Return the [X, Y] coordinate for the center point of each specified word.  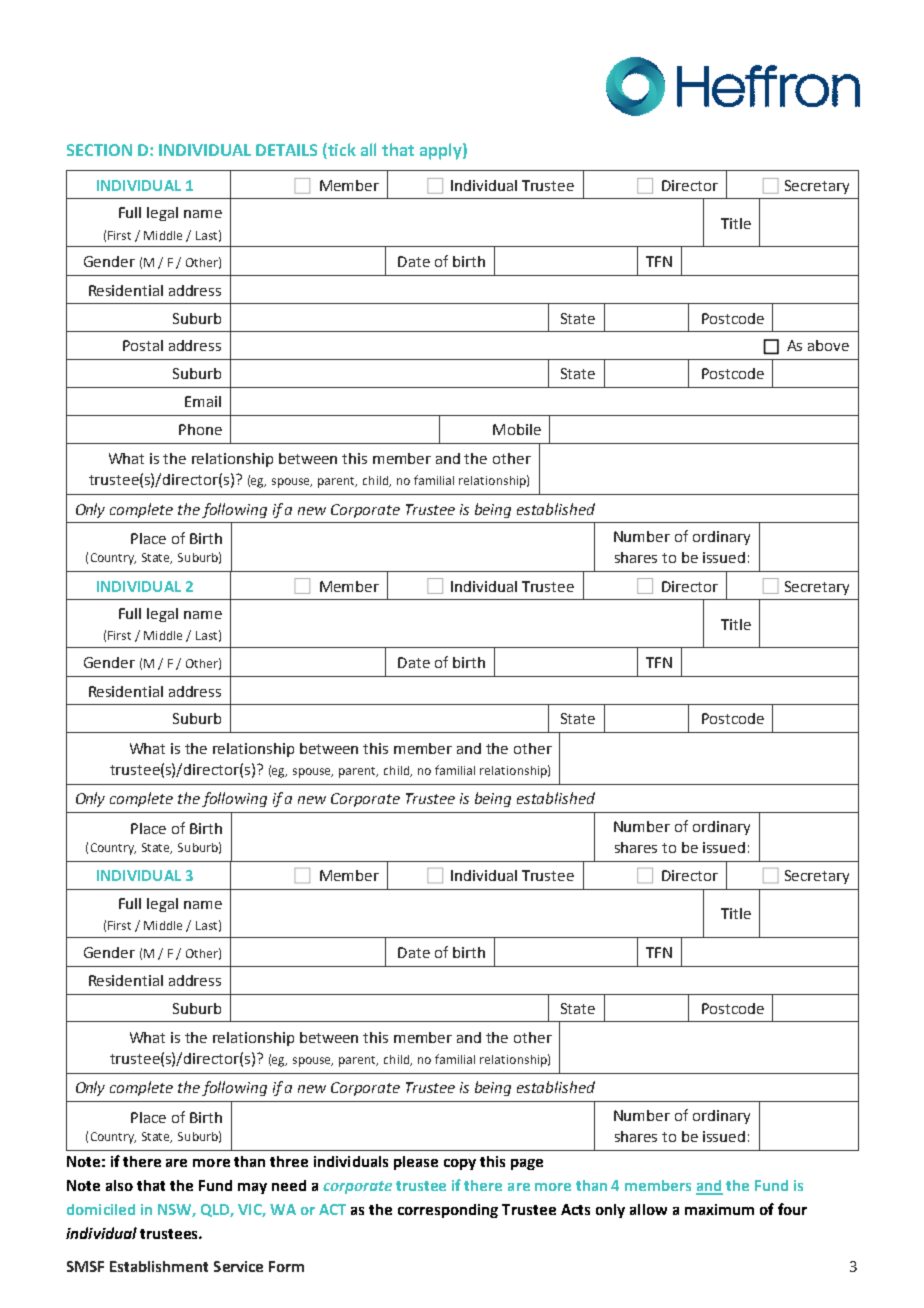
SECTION [99, 150]
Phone [200, 429]
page [527, 1164]
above [828, 345]
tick [341, 151]
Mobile [517, 429]
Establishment [159, 1266]
